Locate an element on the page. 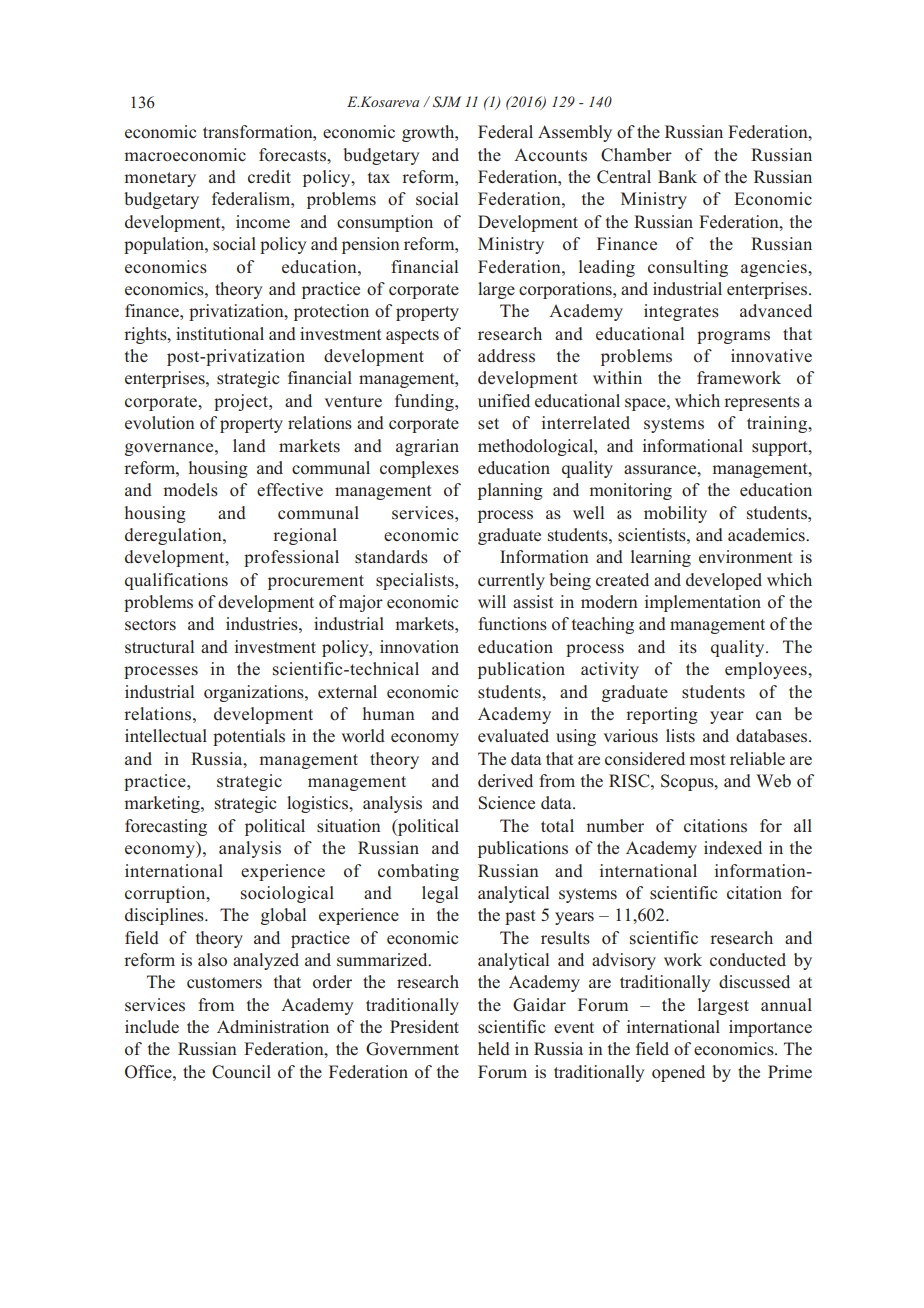 This document has height=1308, width=924. potentials is located at coordinates (249, 737).
